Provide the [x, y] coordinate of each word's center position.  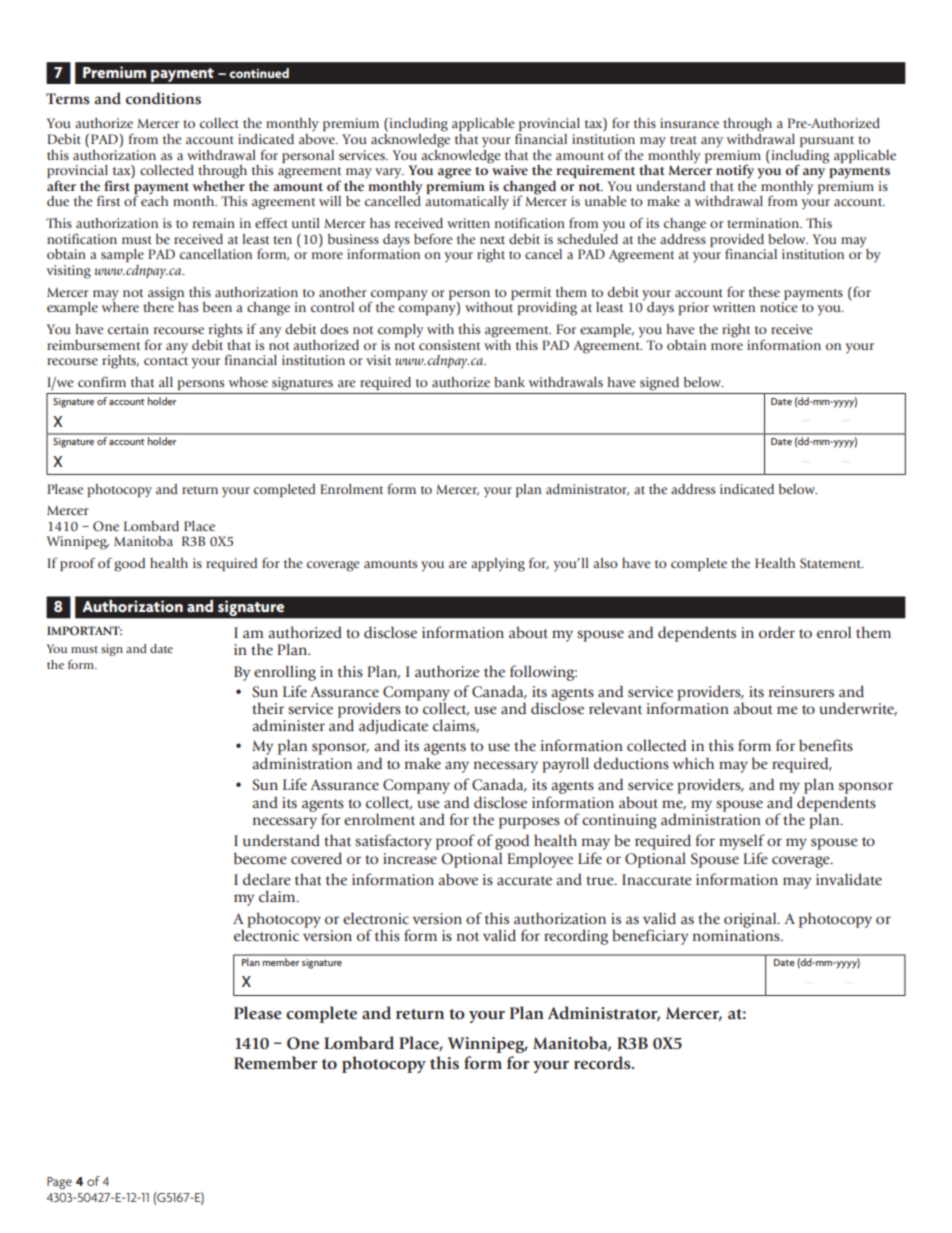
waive [509, 169]
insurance [689, 123]
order [777, 632]
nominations [737, 936]
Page [59, 1183]
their [268, 708]
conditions [163, 98]
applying [498, 565]
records [603, 1063]
